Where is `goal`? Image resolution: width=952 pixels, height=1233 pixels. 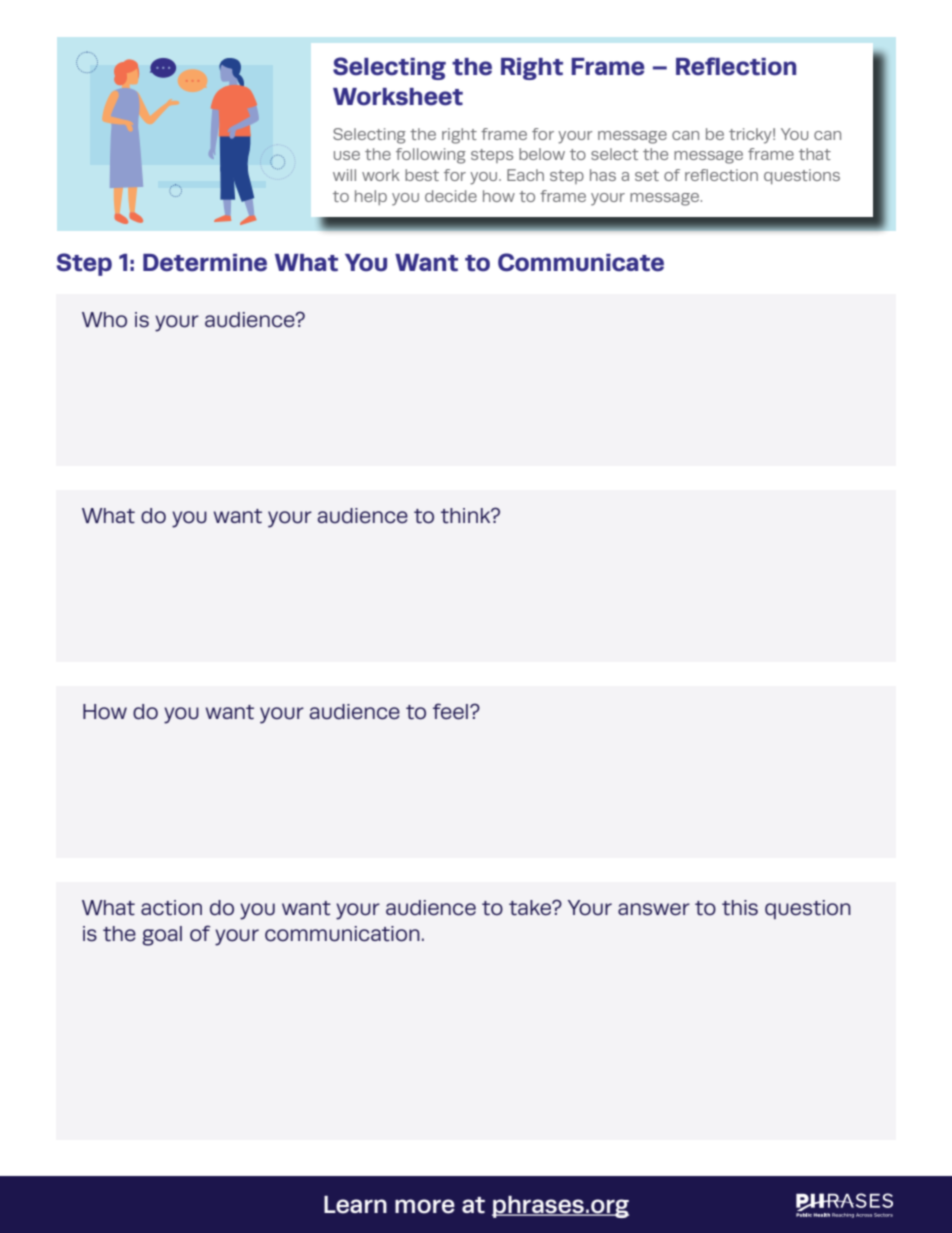
goal is located at coordinates (162, 936).
